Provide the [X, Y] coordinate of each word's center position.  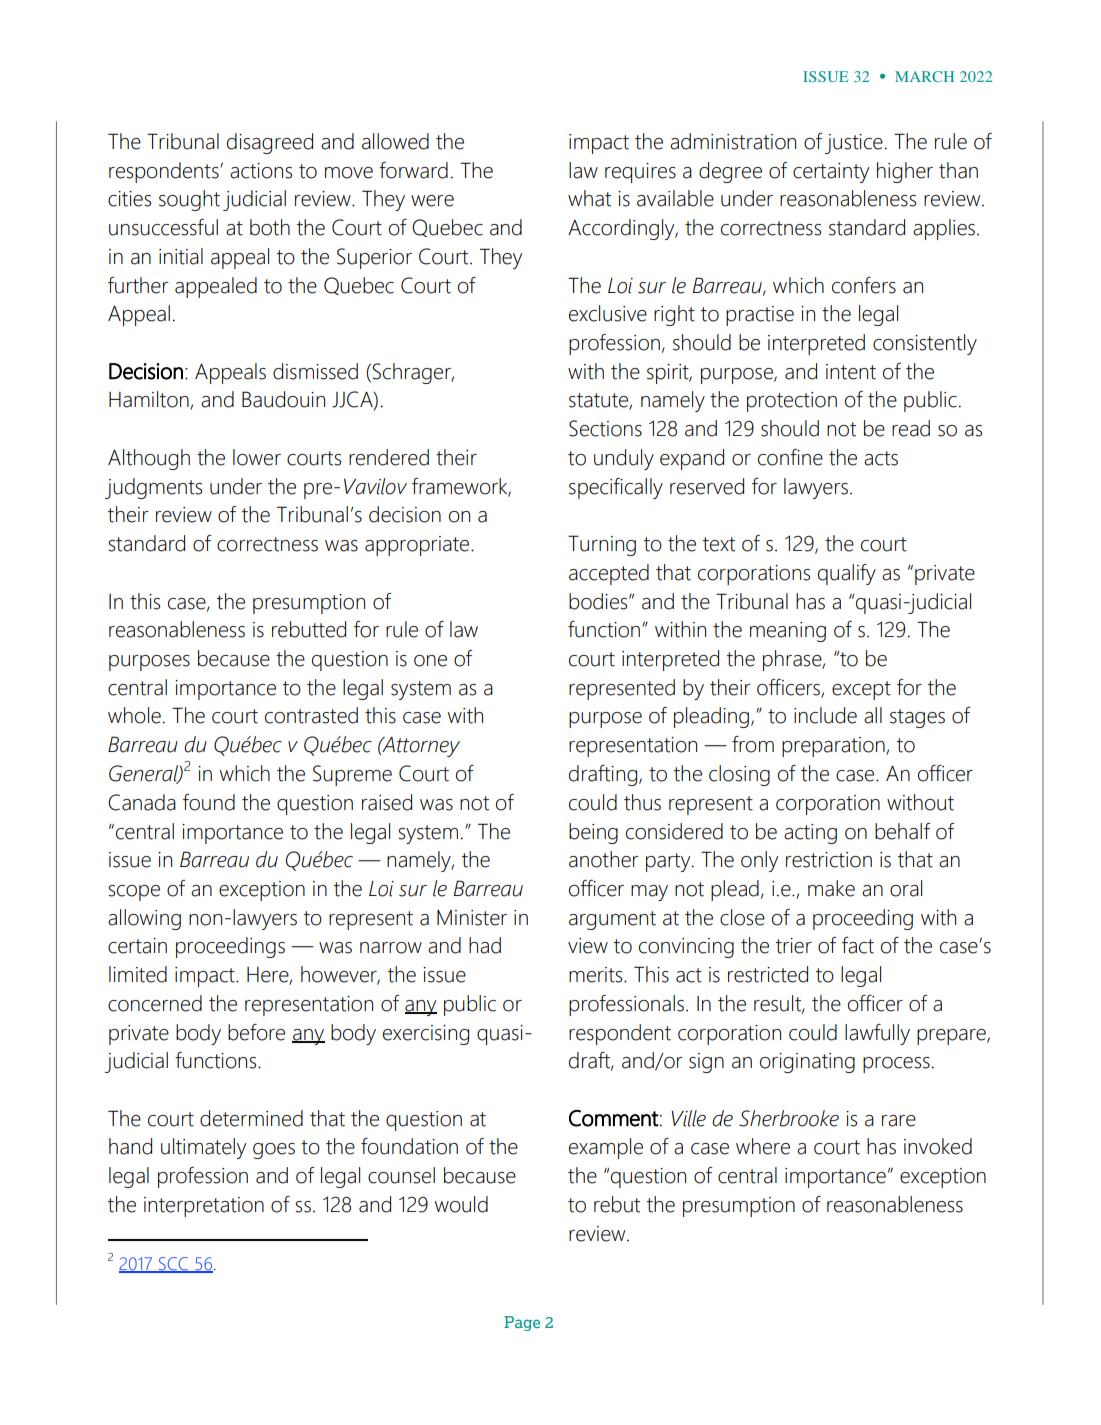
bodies [599, 601]
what [589, 198]
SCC [173, 1264]
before [256, 1032]
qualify [847, 574]
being [593, 833]
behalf [903, 831]
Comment [614, 1118]
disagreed [270, 143]
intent [851, 372]
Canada [142, 802]
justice [854, 144]
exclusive [608, 313]
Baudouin [283, 399]
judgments [153, 488]
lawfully [877, 1034]
